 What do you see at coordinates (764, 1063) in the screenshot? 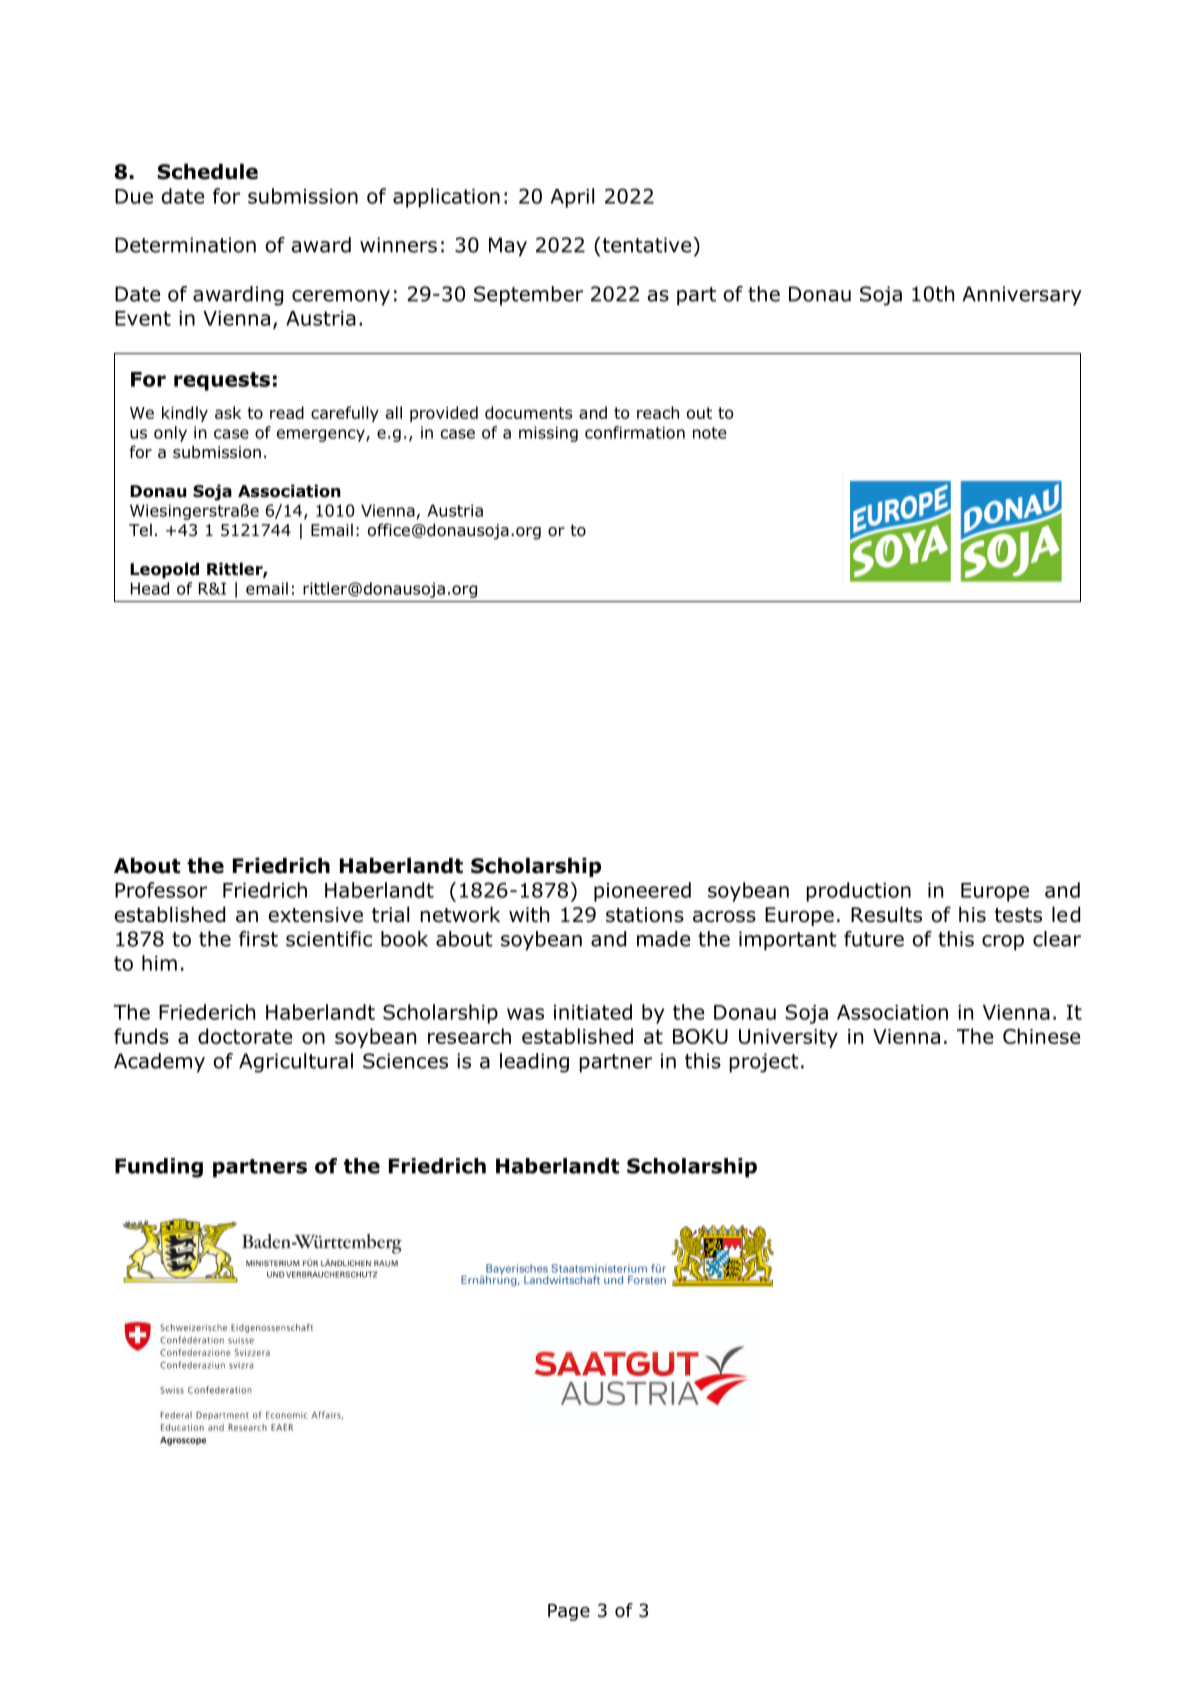
I see `project` at bounding box center [764, 1063].
